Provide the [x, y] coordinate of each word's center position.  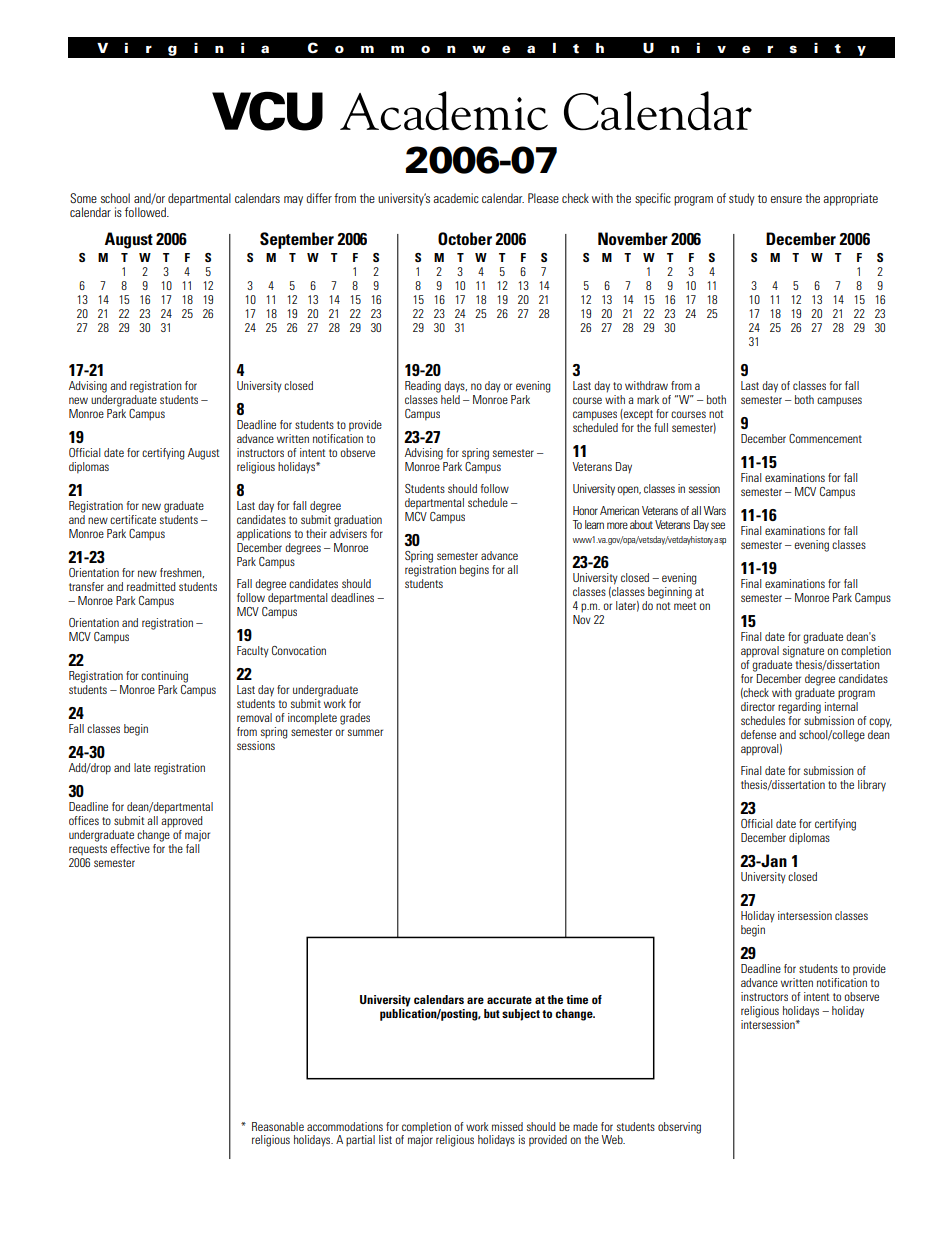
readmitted [151, 586]
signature [803, 652]
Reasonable [278, 1126]
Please [543, 198]
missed [507, 1126]
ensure [786, 199]
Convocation [299, 650]
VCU [267, 111]
